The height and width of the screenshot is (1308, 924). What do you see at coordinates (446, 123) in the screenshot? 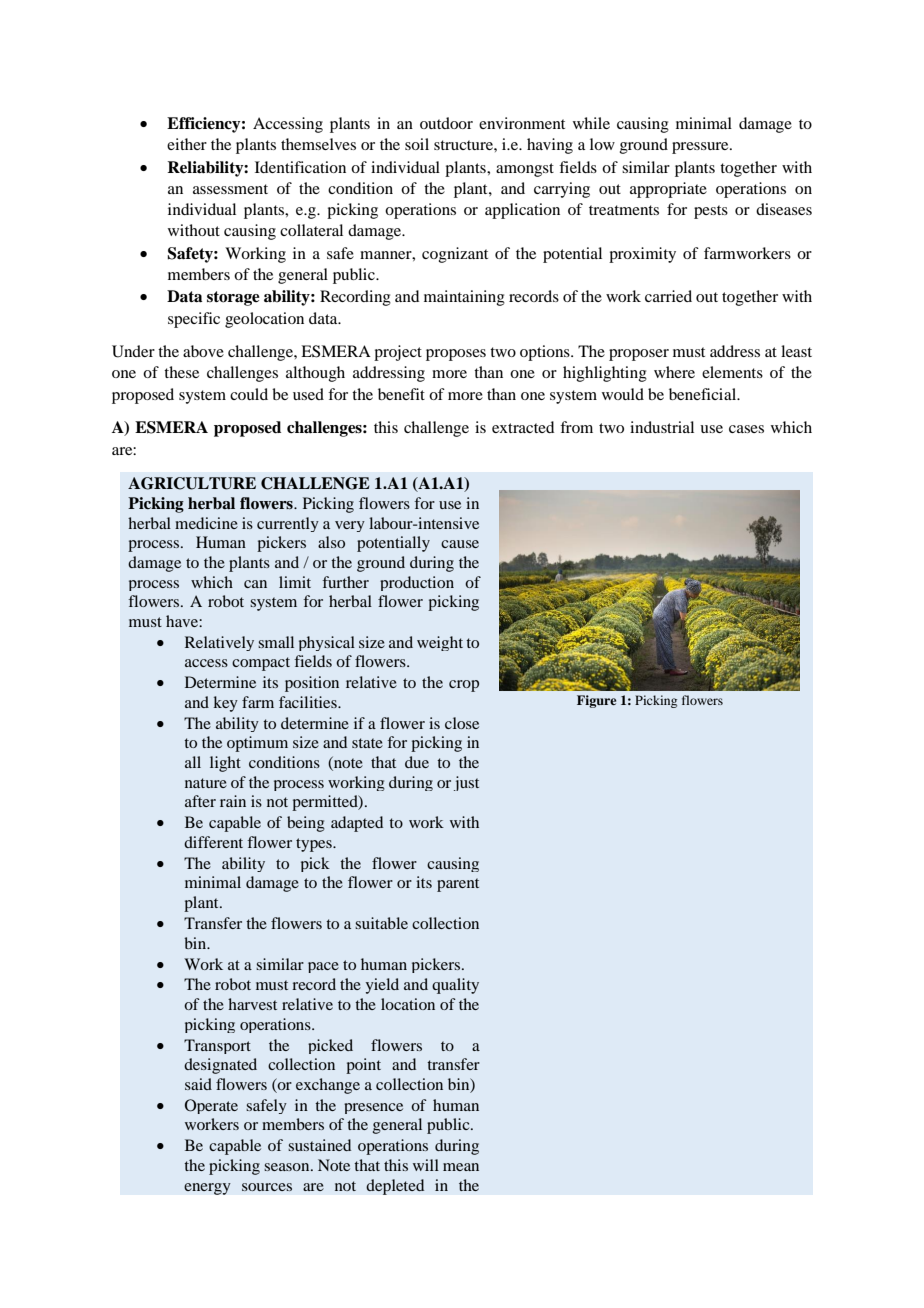
I see `outdoor` at bounding box center [446, 123].
